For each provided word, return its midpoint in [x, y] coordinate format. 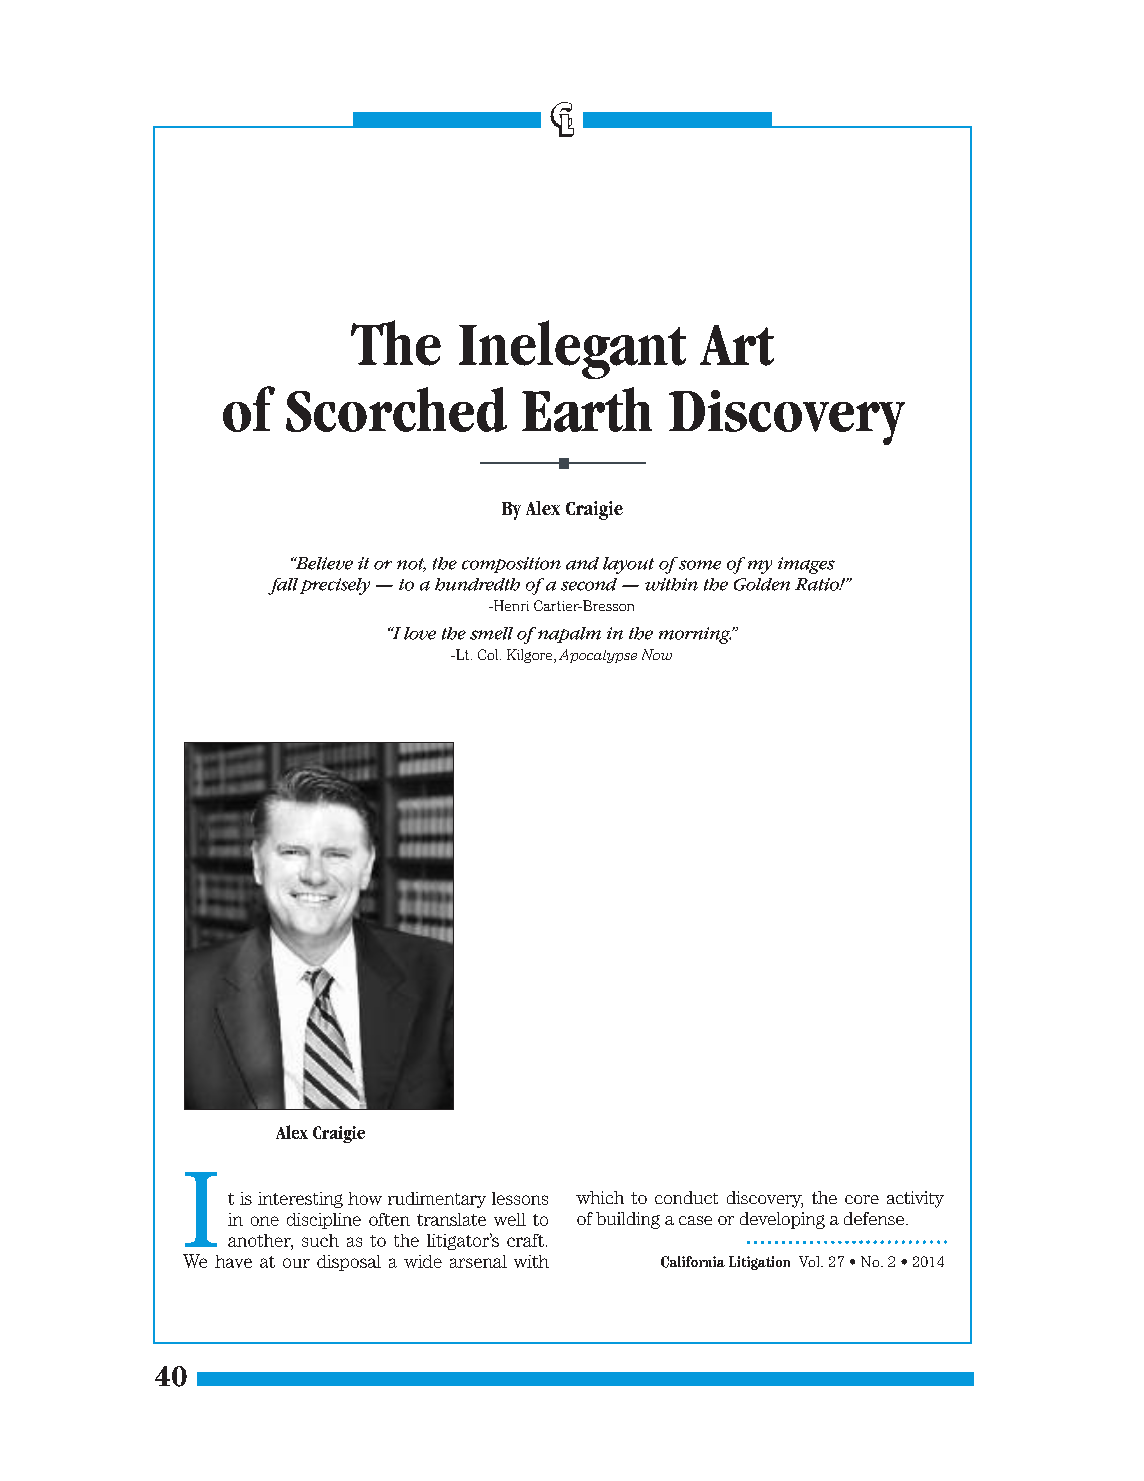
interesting [300, 1200]
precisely [335, 586]
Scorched [396, 409]
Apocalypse [598, 656]
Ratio [818, 584]
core [862, 1199]
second [589, 584]
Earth [587, 409]
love [420, 633]
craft [525, 1240]
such [320, 1240]
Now [657, 654]
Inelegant [572, 349]
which [600, 1197]
